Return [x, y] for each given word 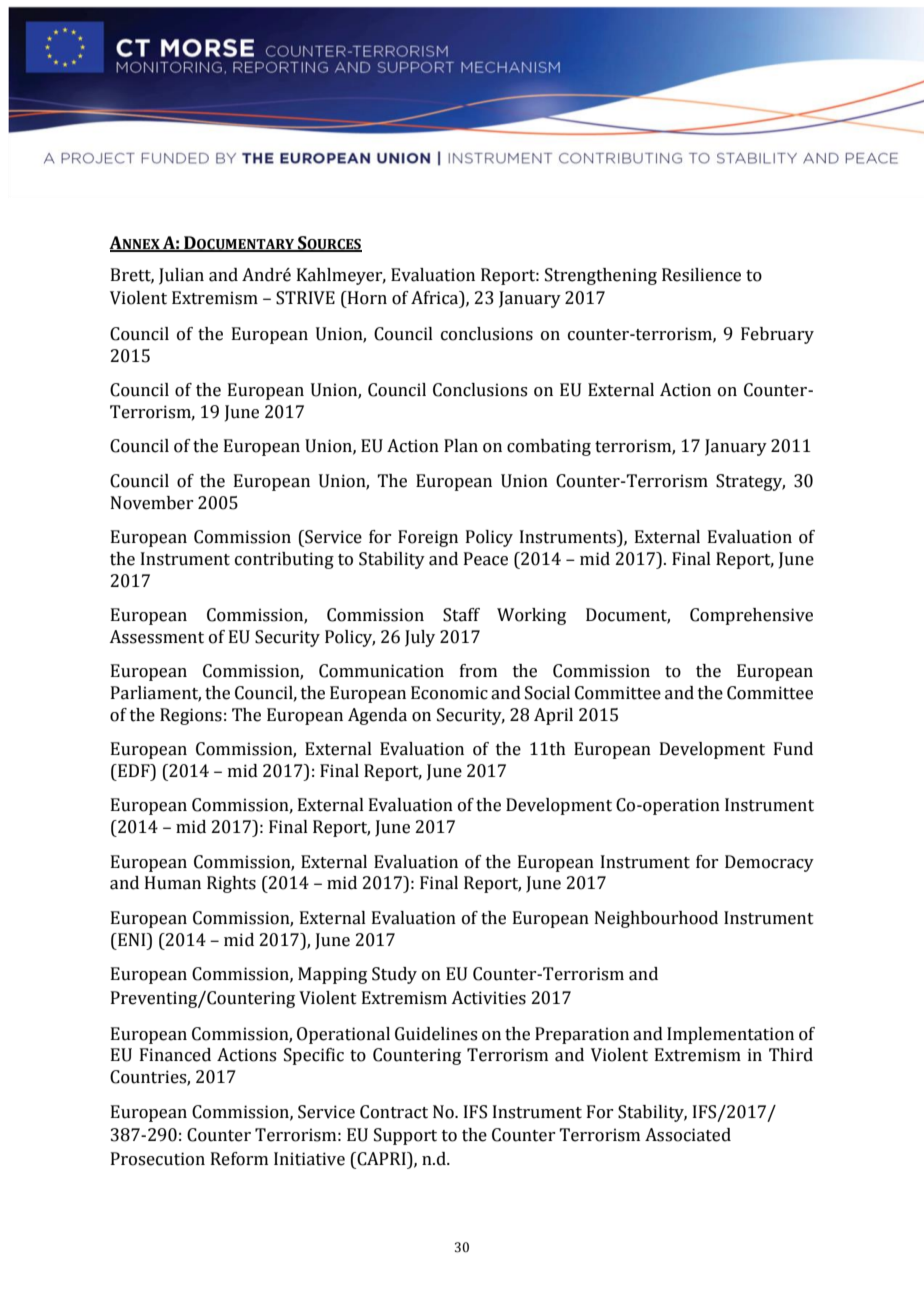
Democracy [769, 863]
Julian [181, 276]
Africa [436, 299]
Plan [461, 446]
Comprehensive [751, 616]
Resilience [701, 275]
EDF [134, 770]
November [152, 503]
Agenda [377, 716]
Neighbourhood [656, 919]
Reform [239, 1159]
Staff [461, 615]
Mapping [332, 975]
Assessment [156, 637]
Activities [488, 998]
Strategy [750, 482]
